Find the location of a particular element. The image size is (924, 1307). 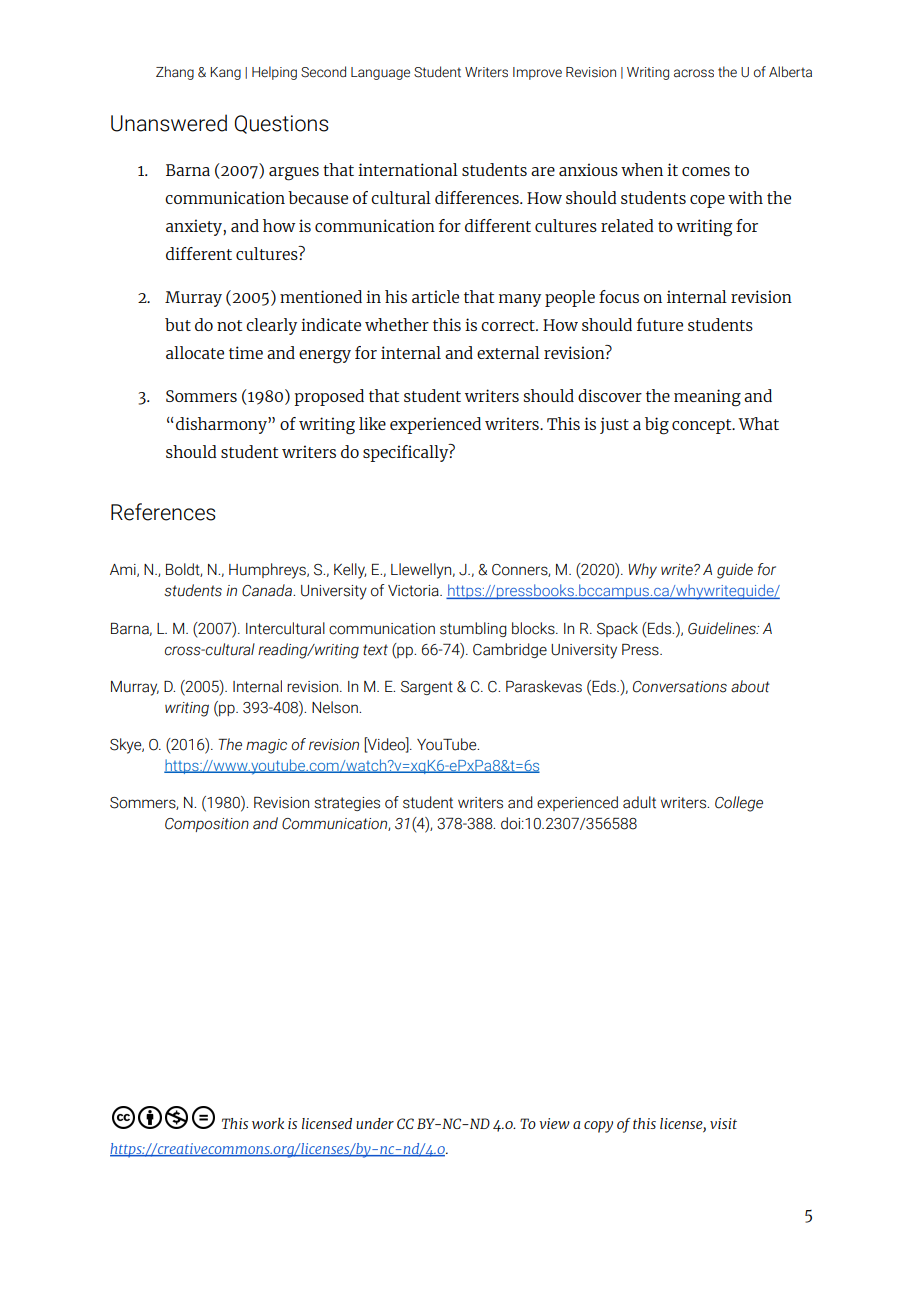

disharmony is located at coordinates (222, 425).
